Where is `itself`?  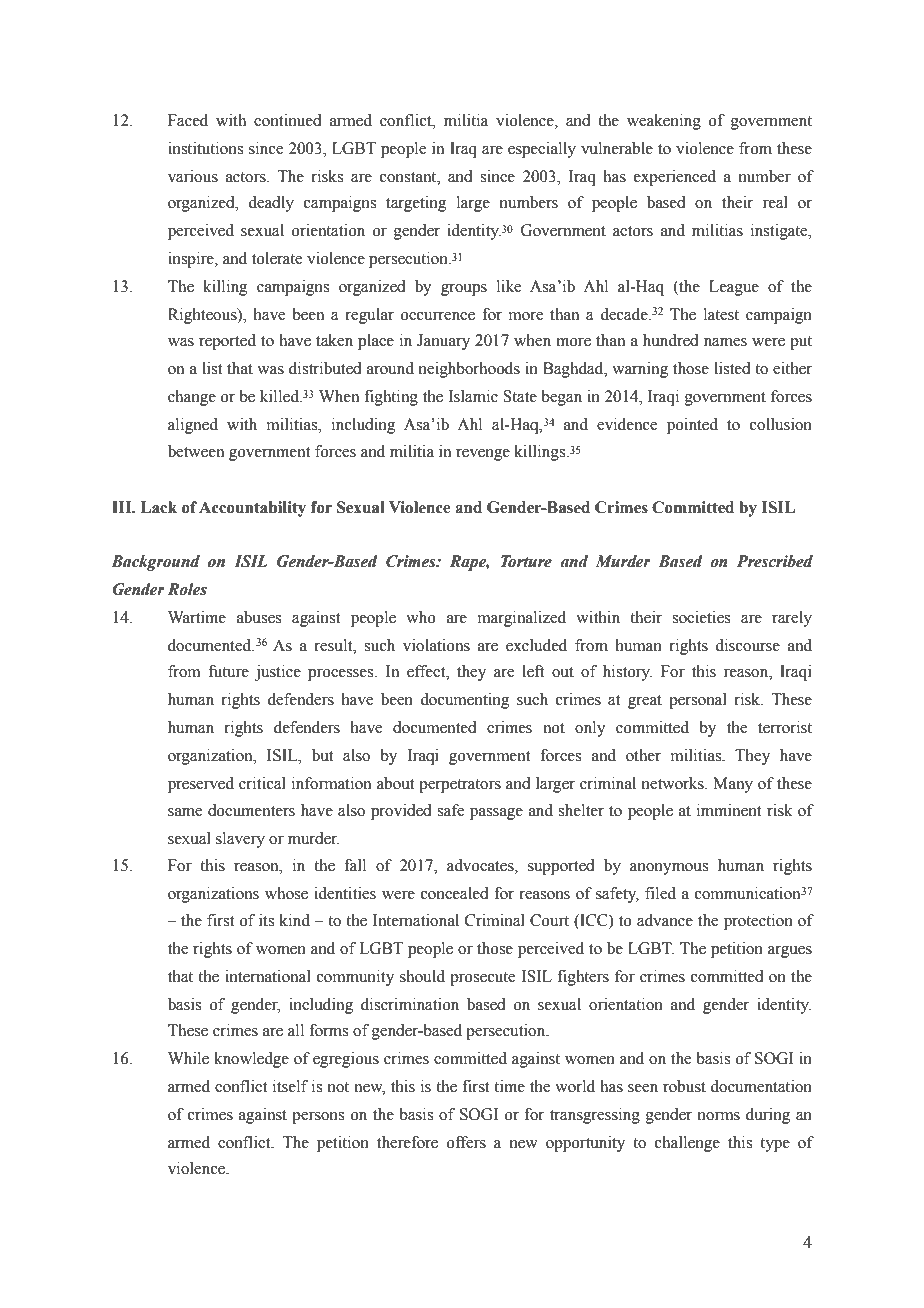 itself is located at coordinates (290, 1086).
